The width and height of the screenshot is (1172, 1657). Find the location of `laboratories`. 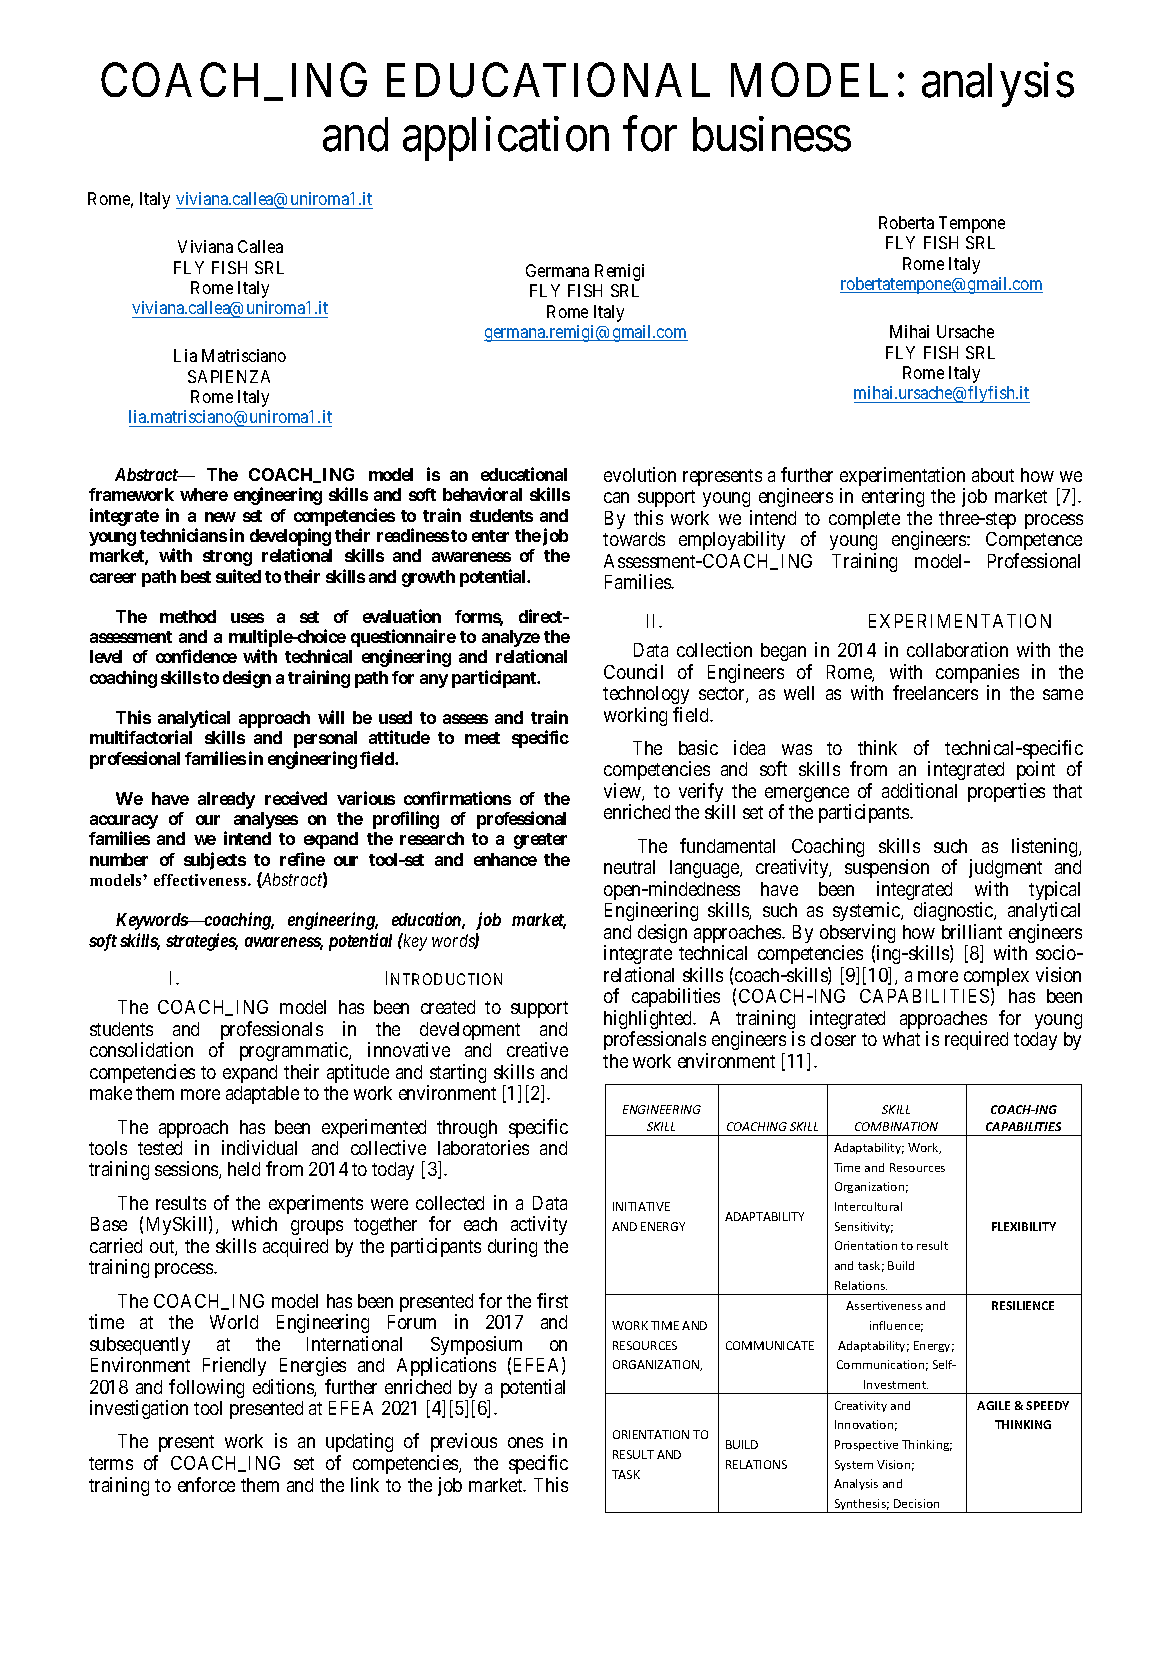

laboratories is located at coordinates (483, 1147).
